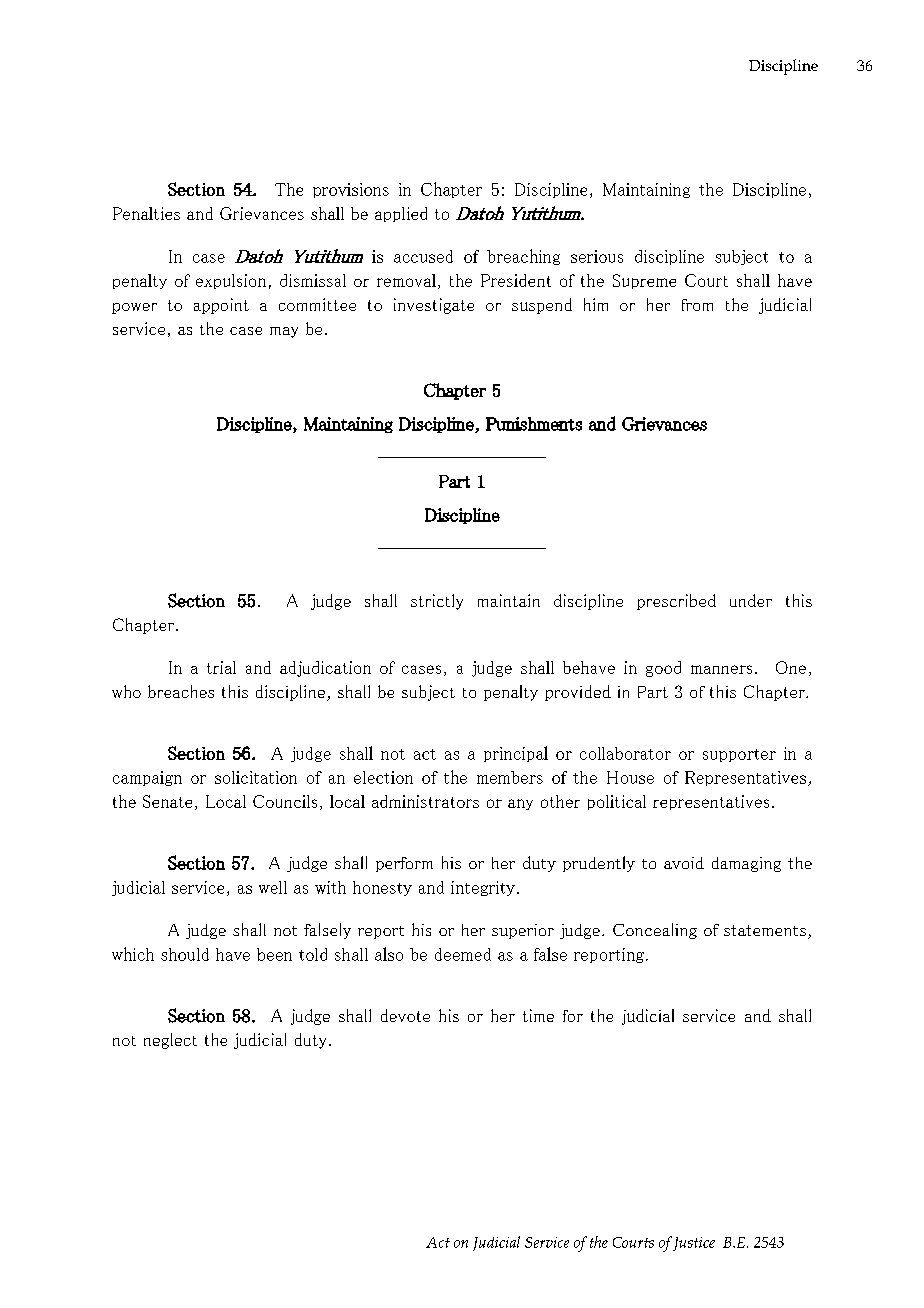 The width and height of the document is (924, 1308). Describe the element at coordinates (405, 1015) in the document. I see `devote` at that location.
